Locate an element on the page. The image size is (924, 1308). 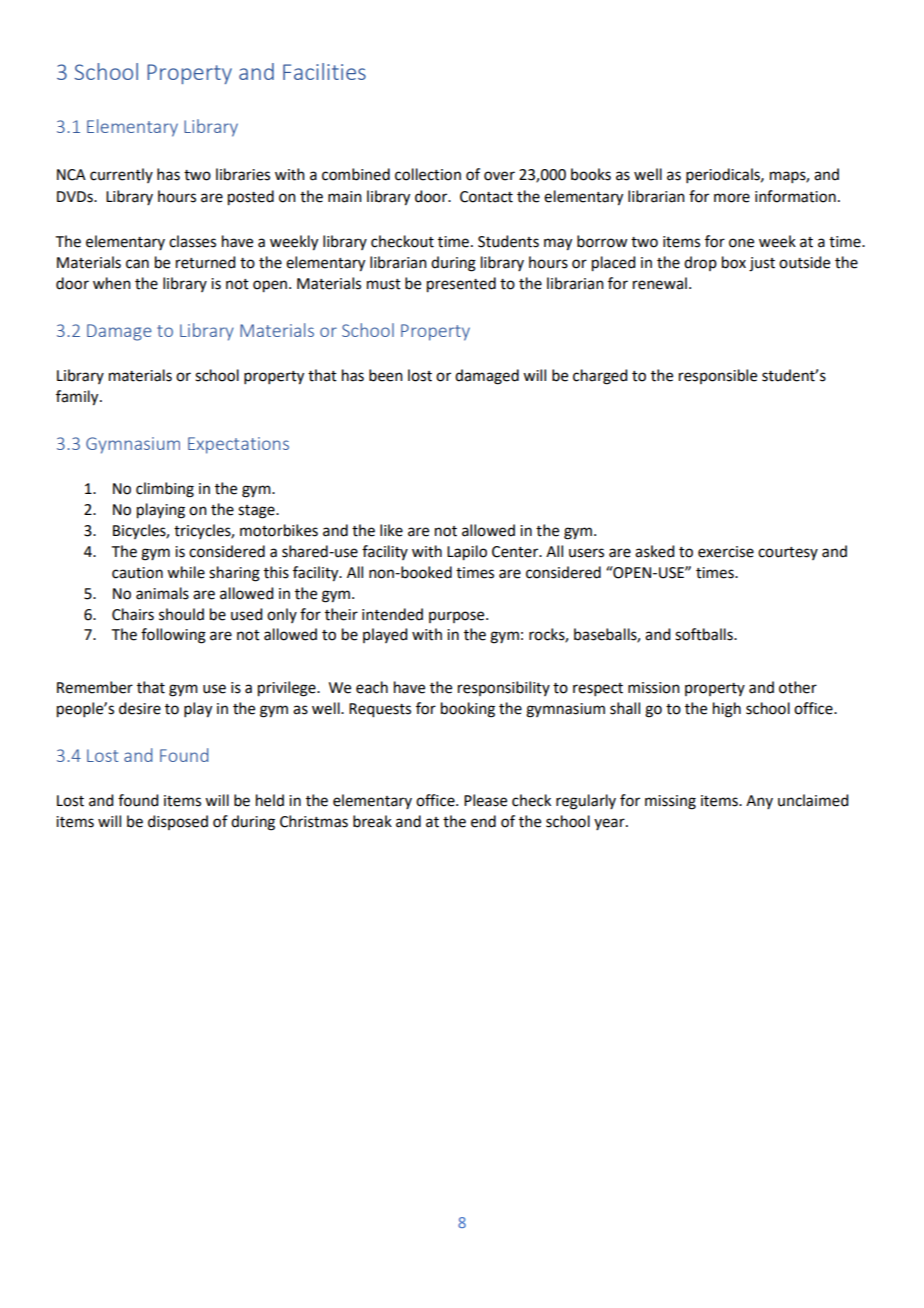
caution is located at coordinates (137, 573).
